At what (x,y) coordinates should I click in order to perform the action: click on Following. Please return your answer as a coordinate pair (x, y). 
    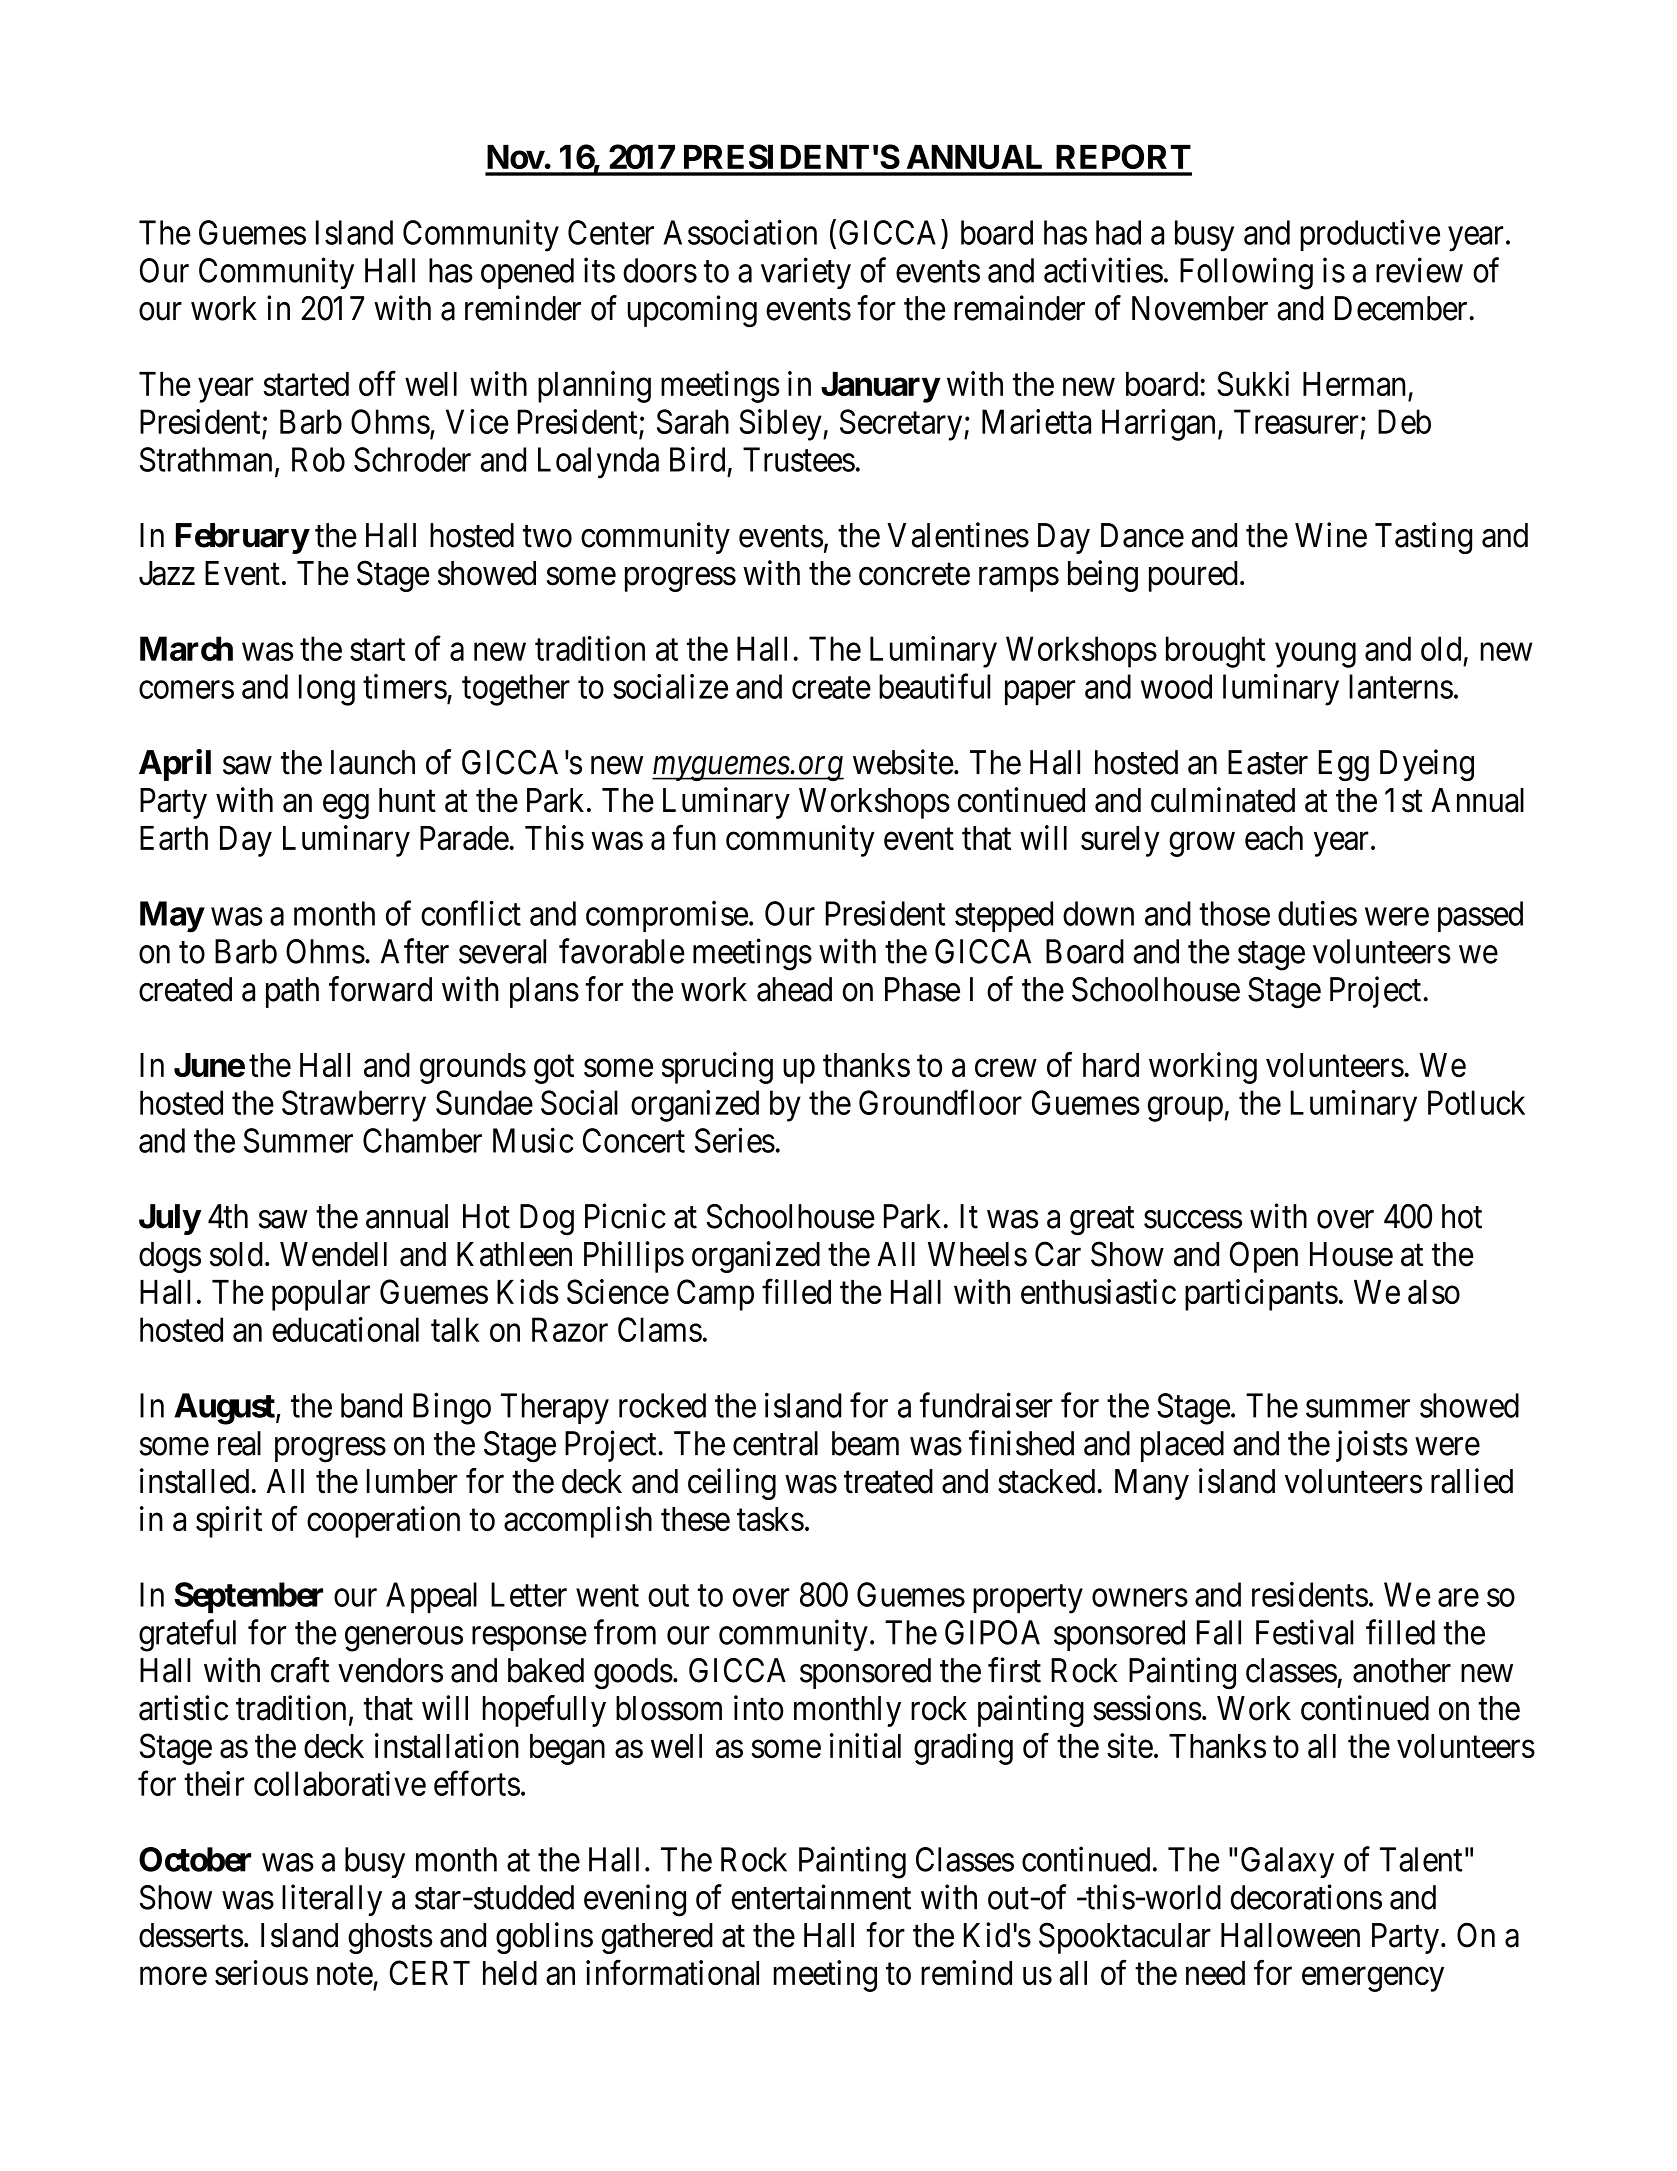
    Looking at the image, I should click on (1246, 273).
